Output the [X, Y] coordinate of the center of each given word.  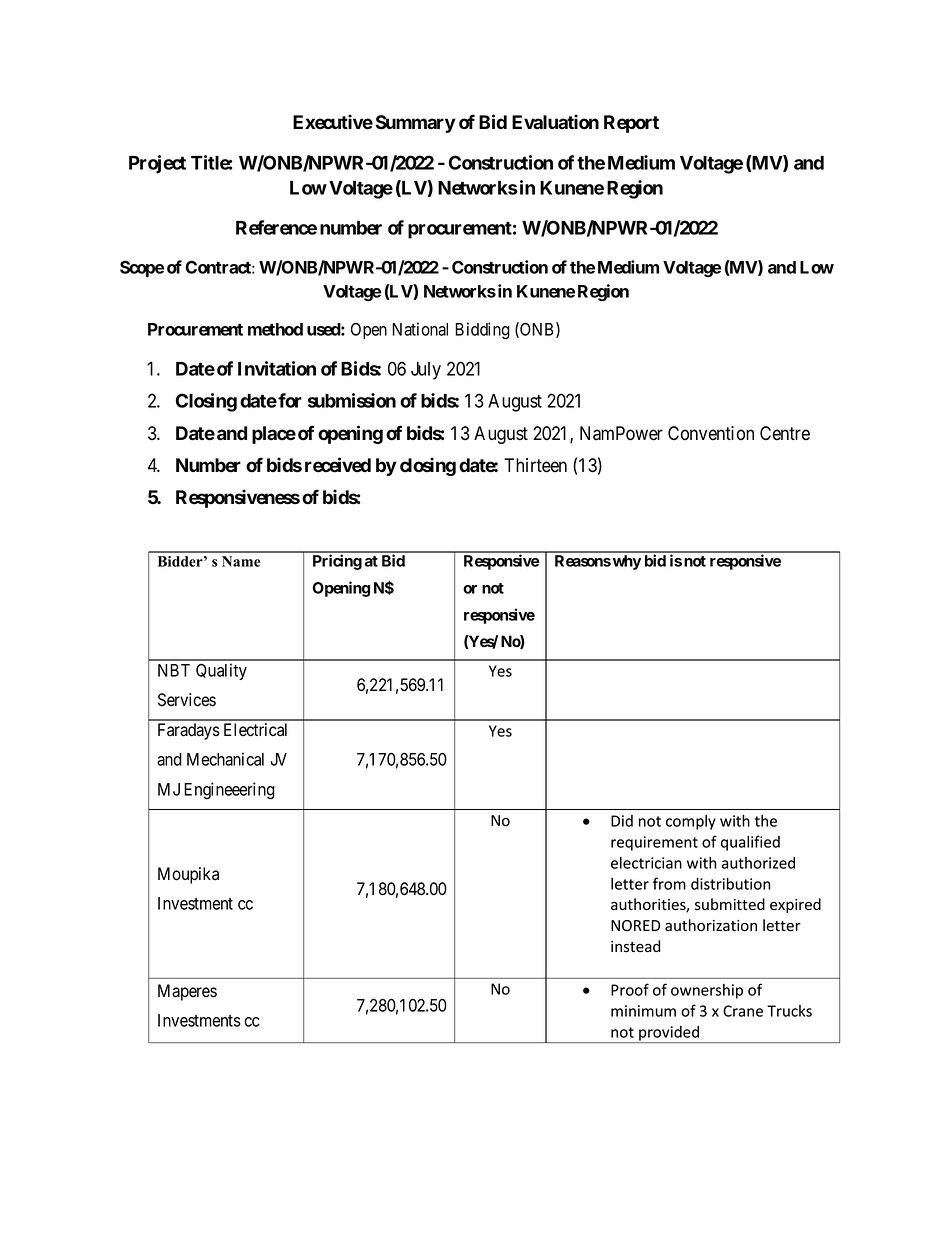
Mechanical [225, 759]
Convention [711, 433]
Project [157, 164]
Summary [416, 124]
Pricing [337, 562]
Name [241, 561]
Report [631, 124]
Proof [630, 989]
